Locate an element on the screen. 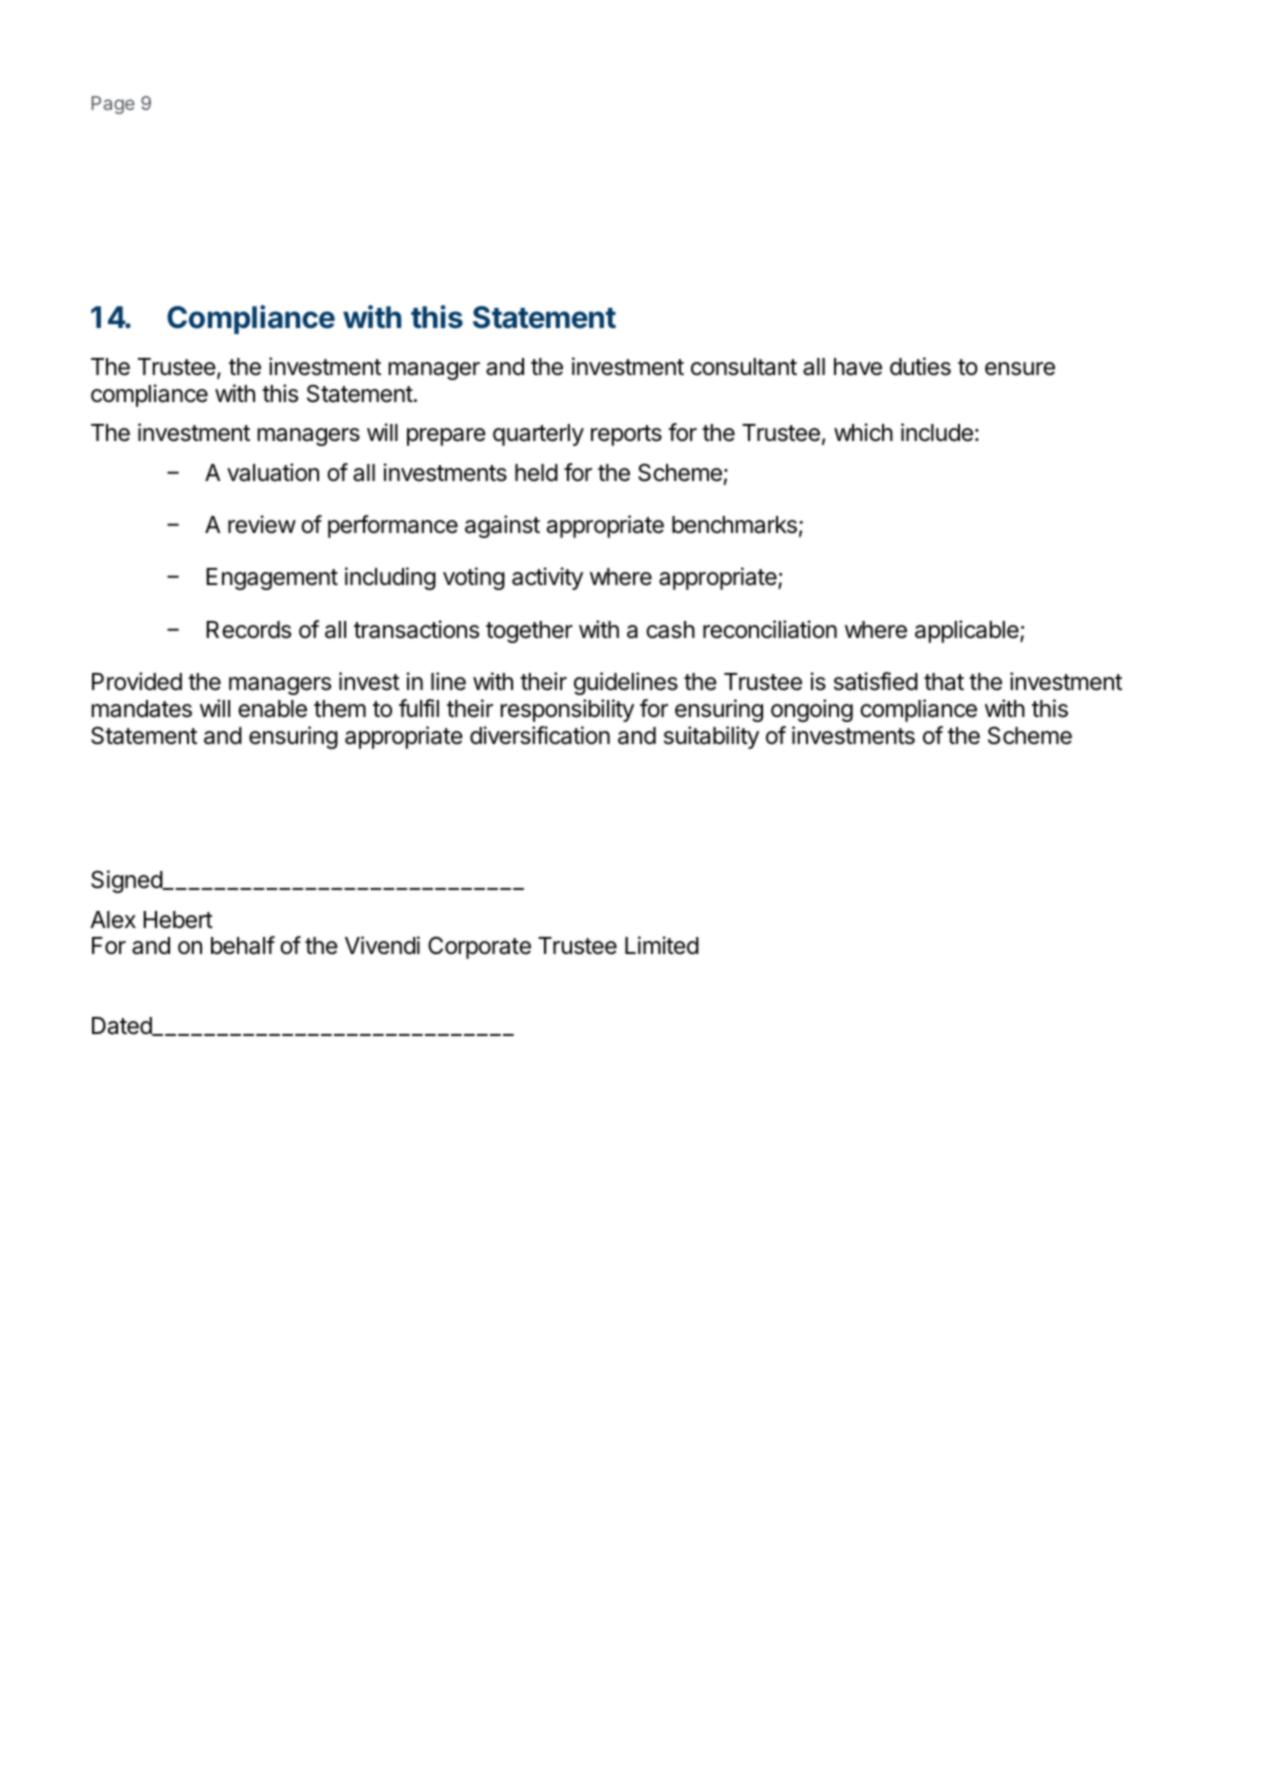 Image resolution: width=1263 pixels, height=1786 pixels. Page is located at coordinates (113, 105).
